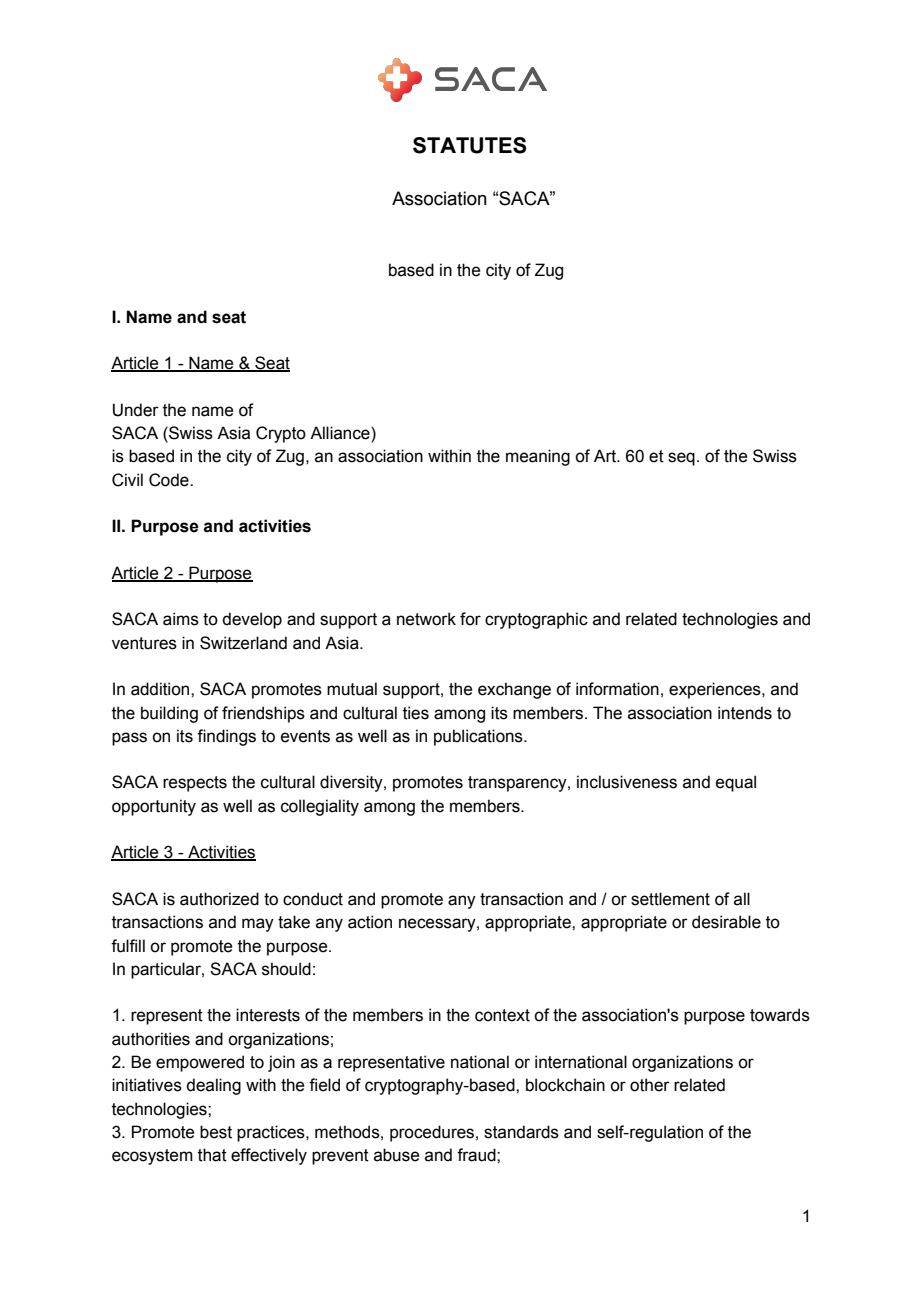 The height and width of the document is (1308, 924). I want to click on seq, so click(681, 459).
